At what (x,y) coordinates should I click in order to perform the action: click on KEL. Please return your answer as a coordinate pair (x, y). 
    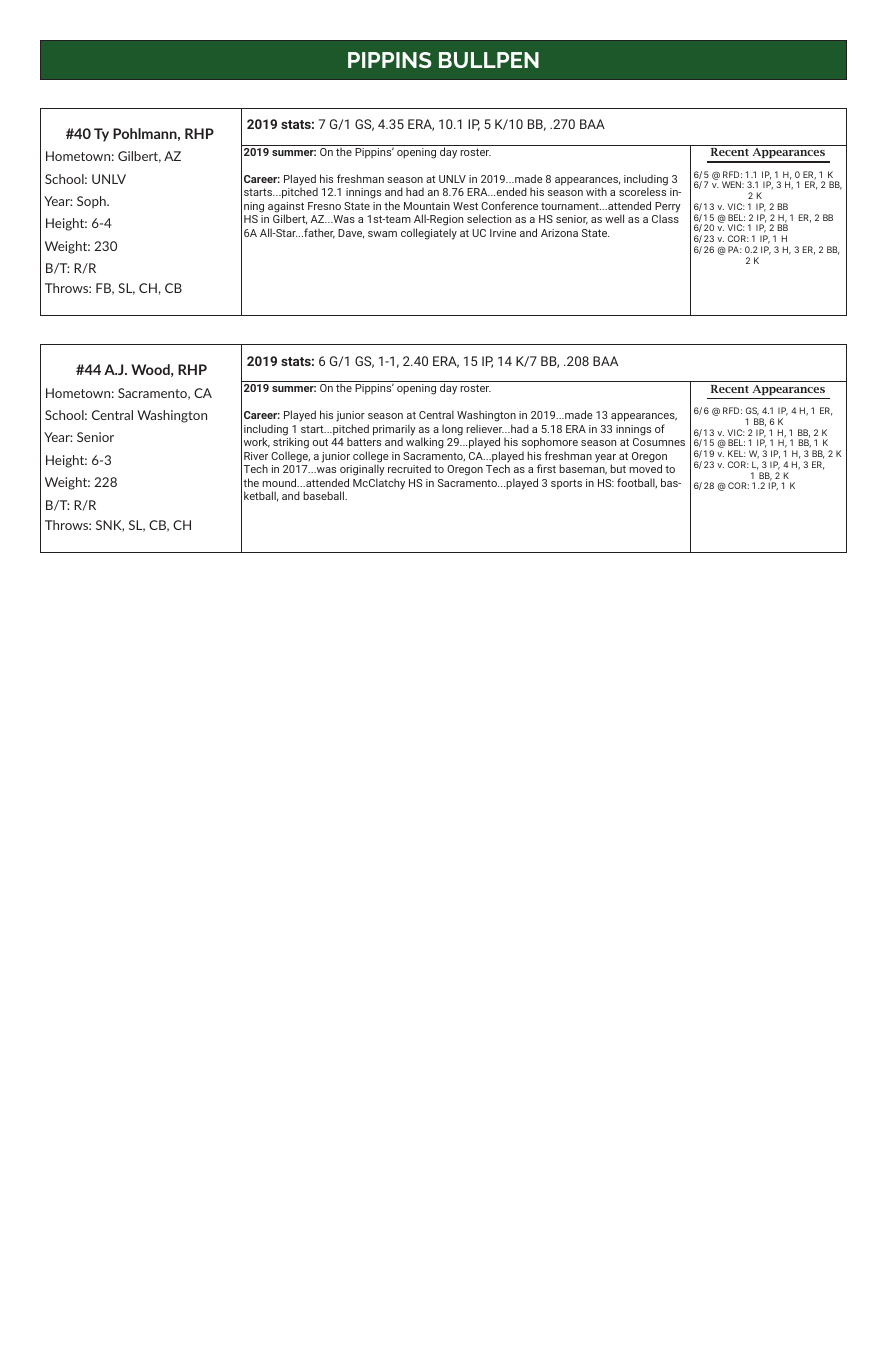
    Looking at the image, I should click on (737, 453).
